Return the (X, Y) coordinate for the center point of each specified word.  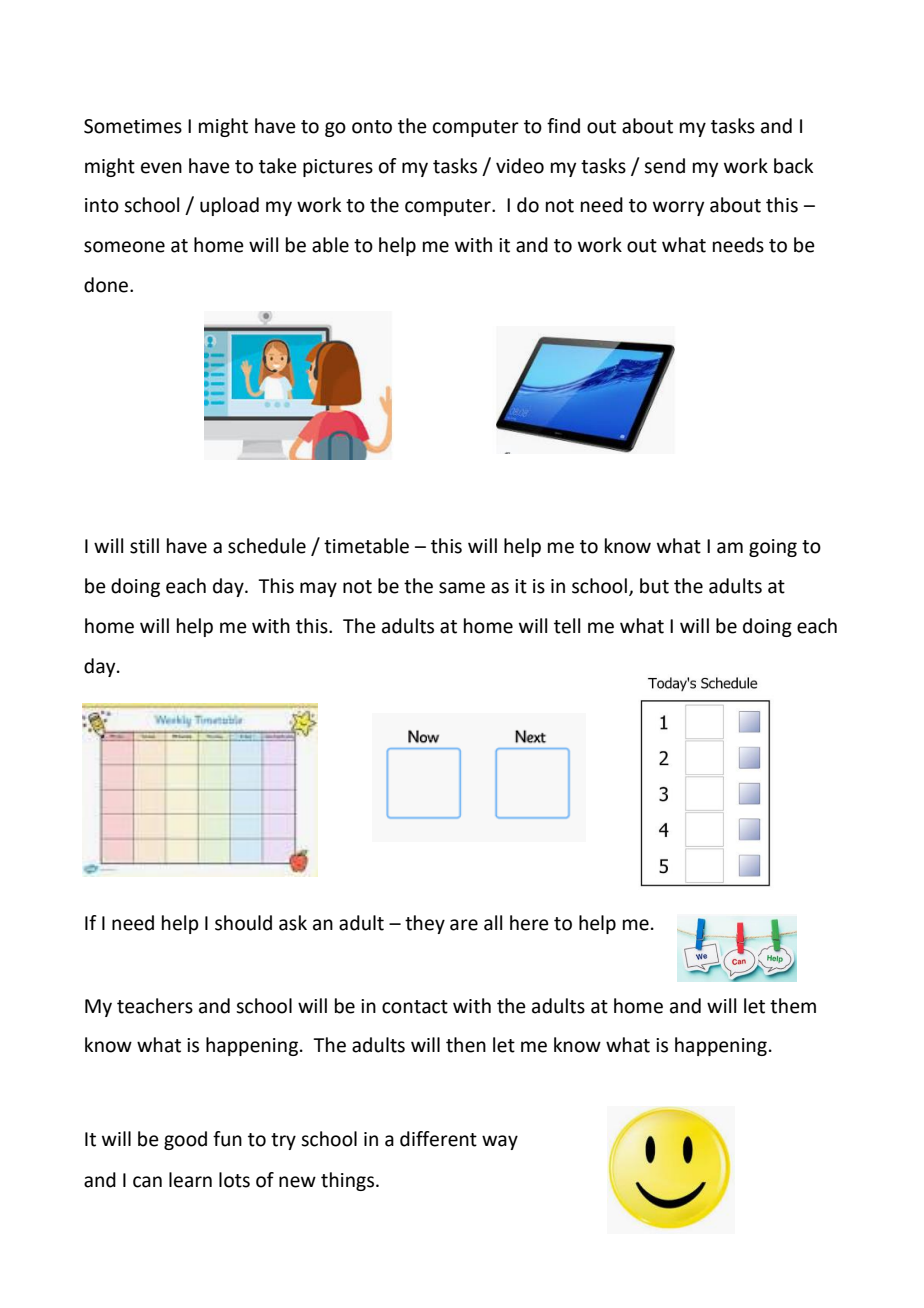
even (161, 168)
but (654, 586)
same (462, 588)
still (144, 546)
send (664, 166)
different (438, 1139)
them (793, 1006)
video (520, 166)
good (185, 1140)
